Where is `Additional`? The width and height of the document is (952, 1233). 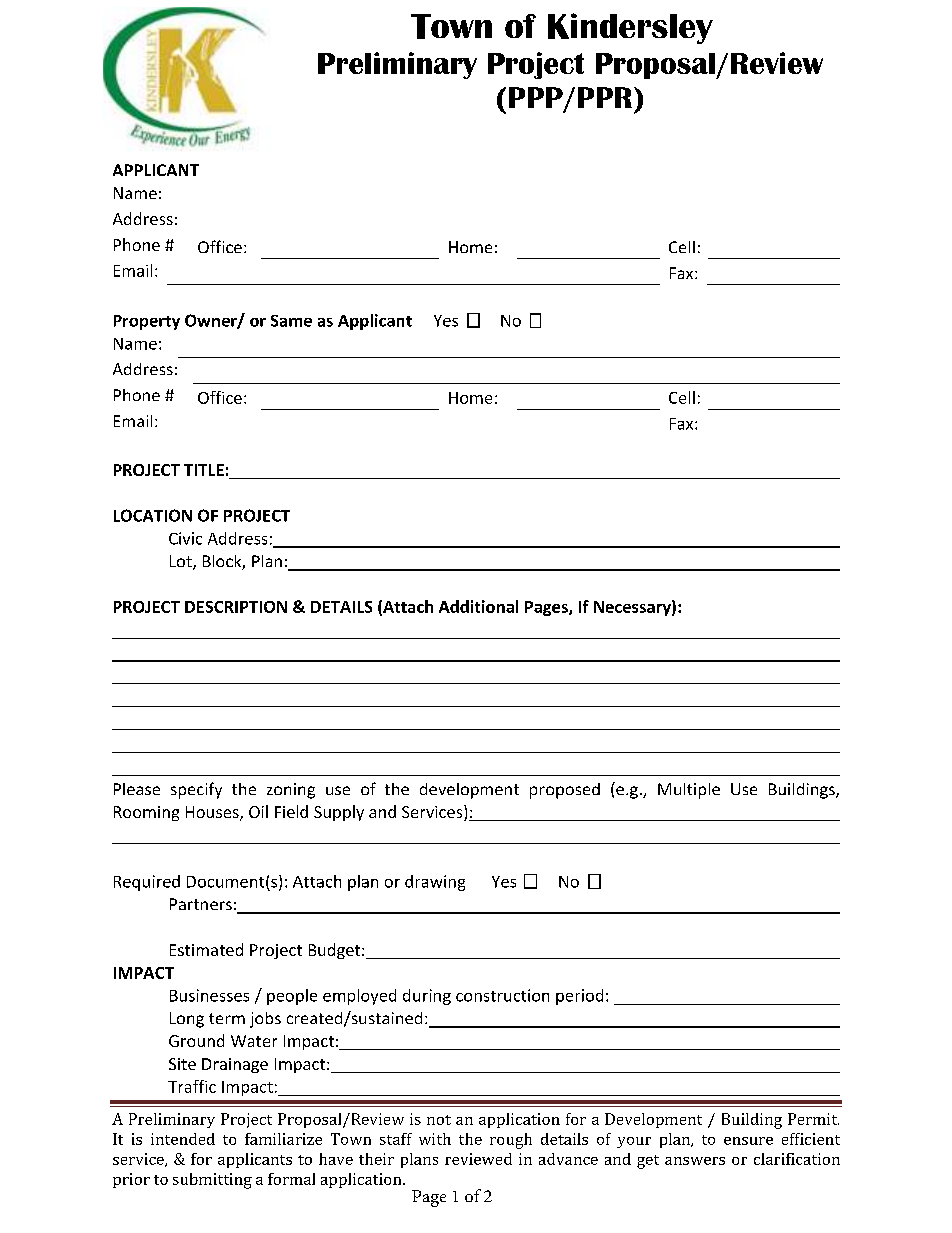
Additional is located at coordinates (478, 606).
